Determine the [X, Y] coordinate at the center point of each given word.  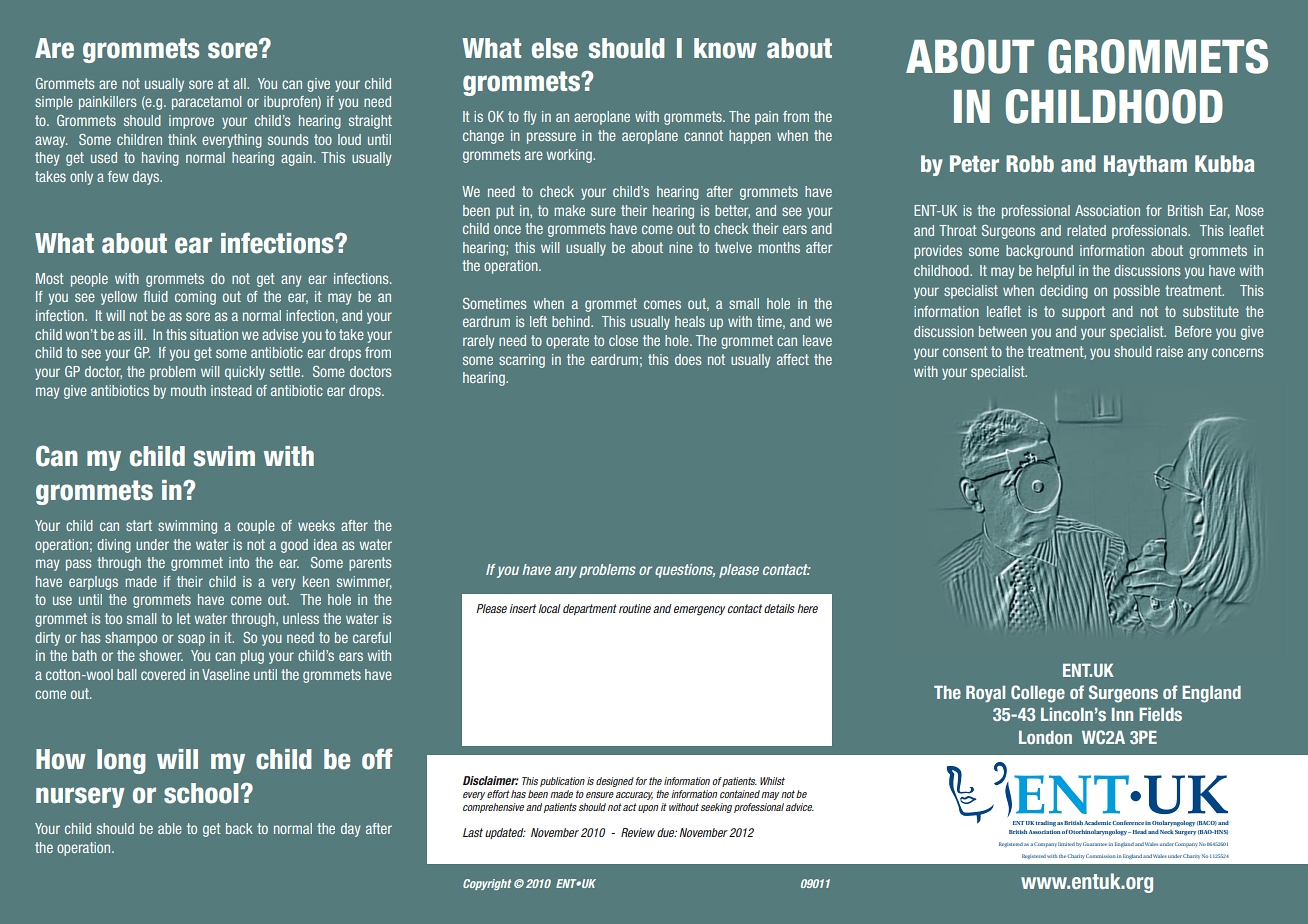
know [725, 48]
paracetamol [206, 103]
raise [1169, 351]
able [170, 828]
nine [681, 247]
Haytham [1145, 165]
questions [685, 571]
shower [161, 655]
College [1038, 694]
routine [635, 608]
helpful [1055, 272]
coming [195, 298]
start [139, 525]
